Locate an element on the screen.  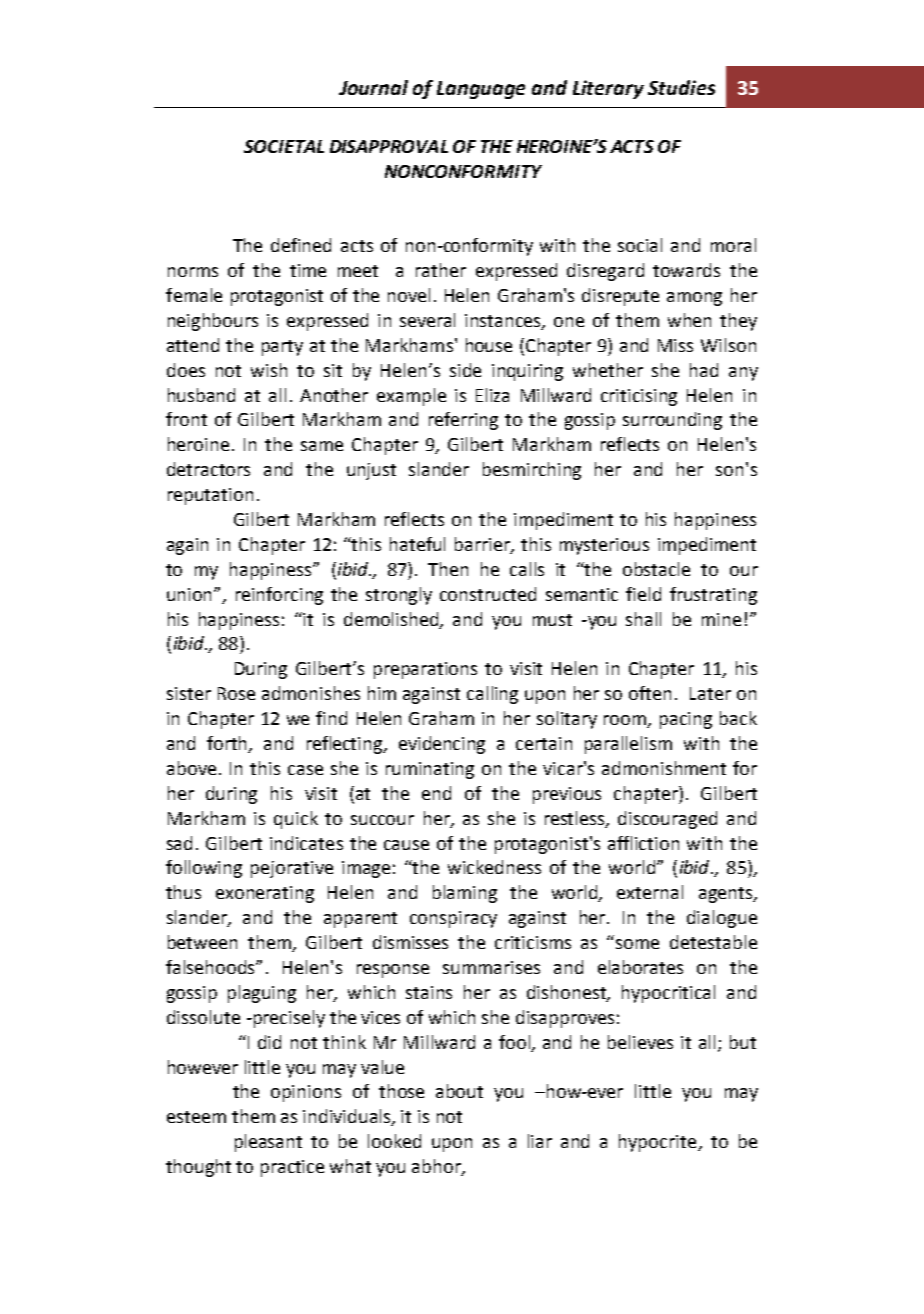
Language is located at coordinates (481, 90).
